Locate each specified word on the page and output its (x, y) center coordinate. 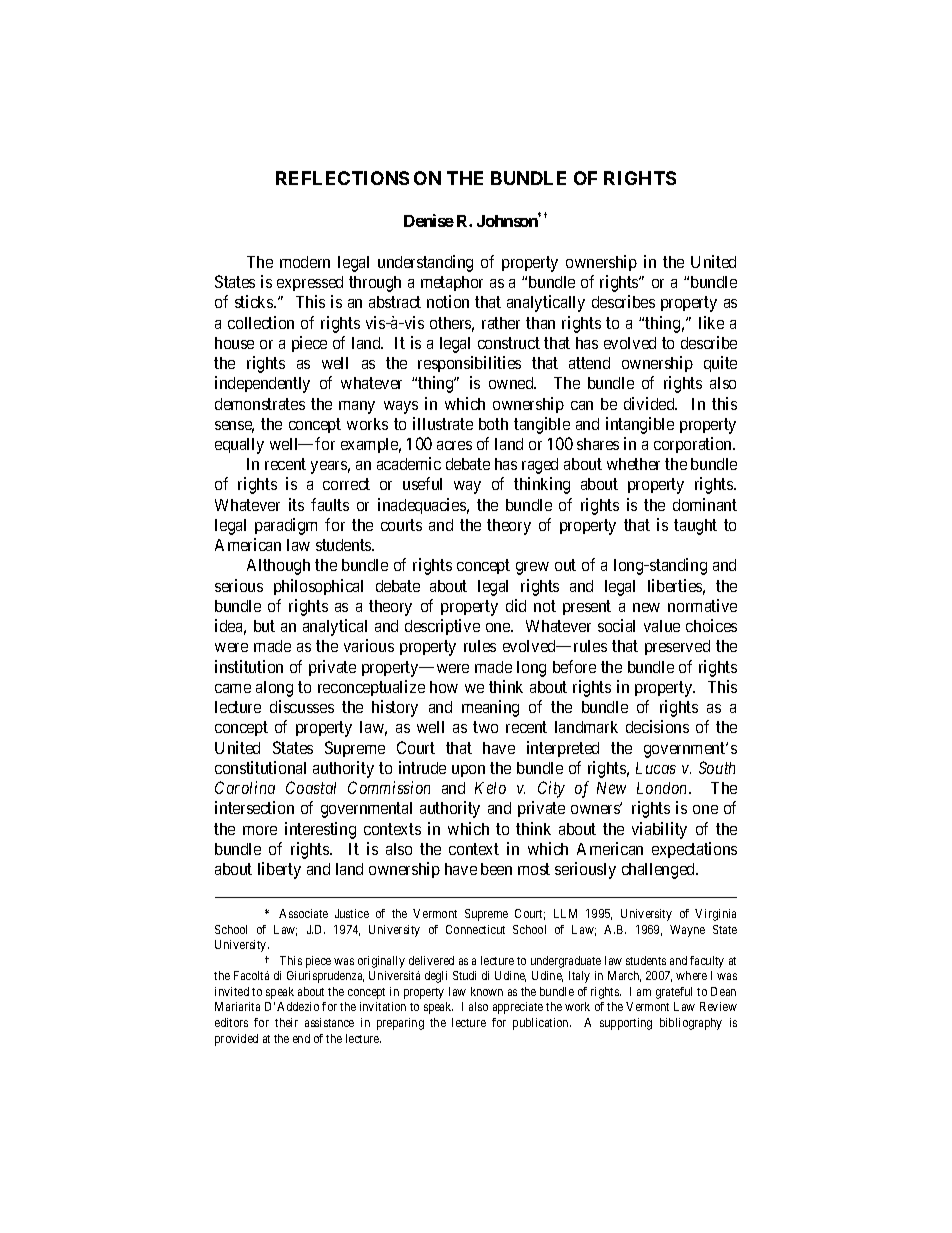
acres (454, 445)
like (711, 322)
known (487, 991)
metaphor (452, 283)
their (286, 1022)
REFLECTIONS (342, 178)
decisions (657, 726)
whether (633, 464)
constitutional (260, 767)
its (296, 504)
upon (468, 771)
